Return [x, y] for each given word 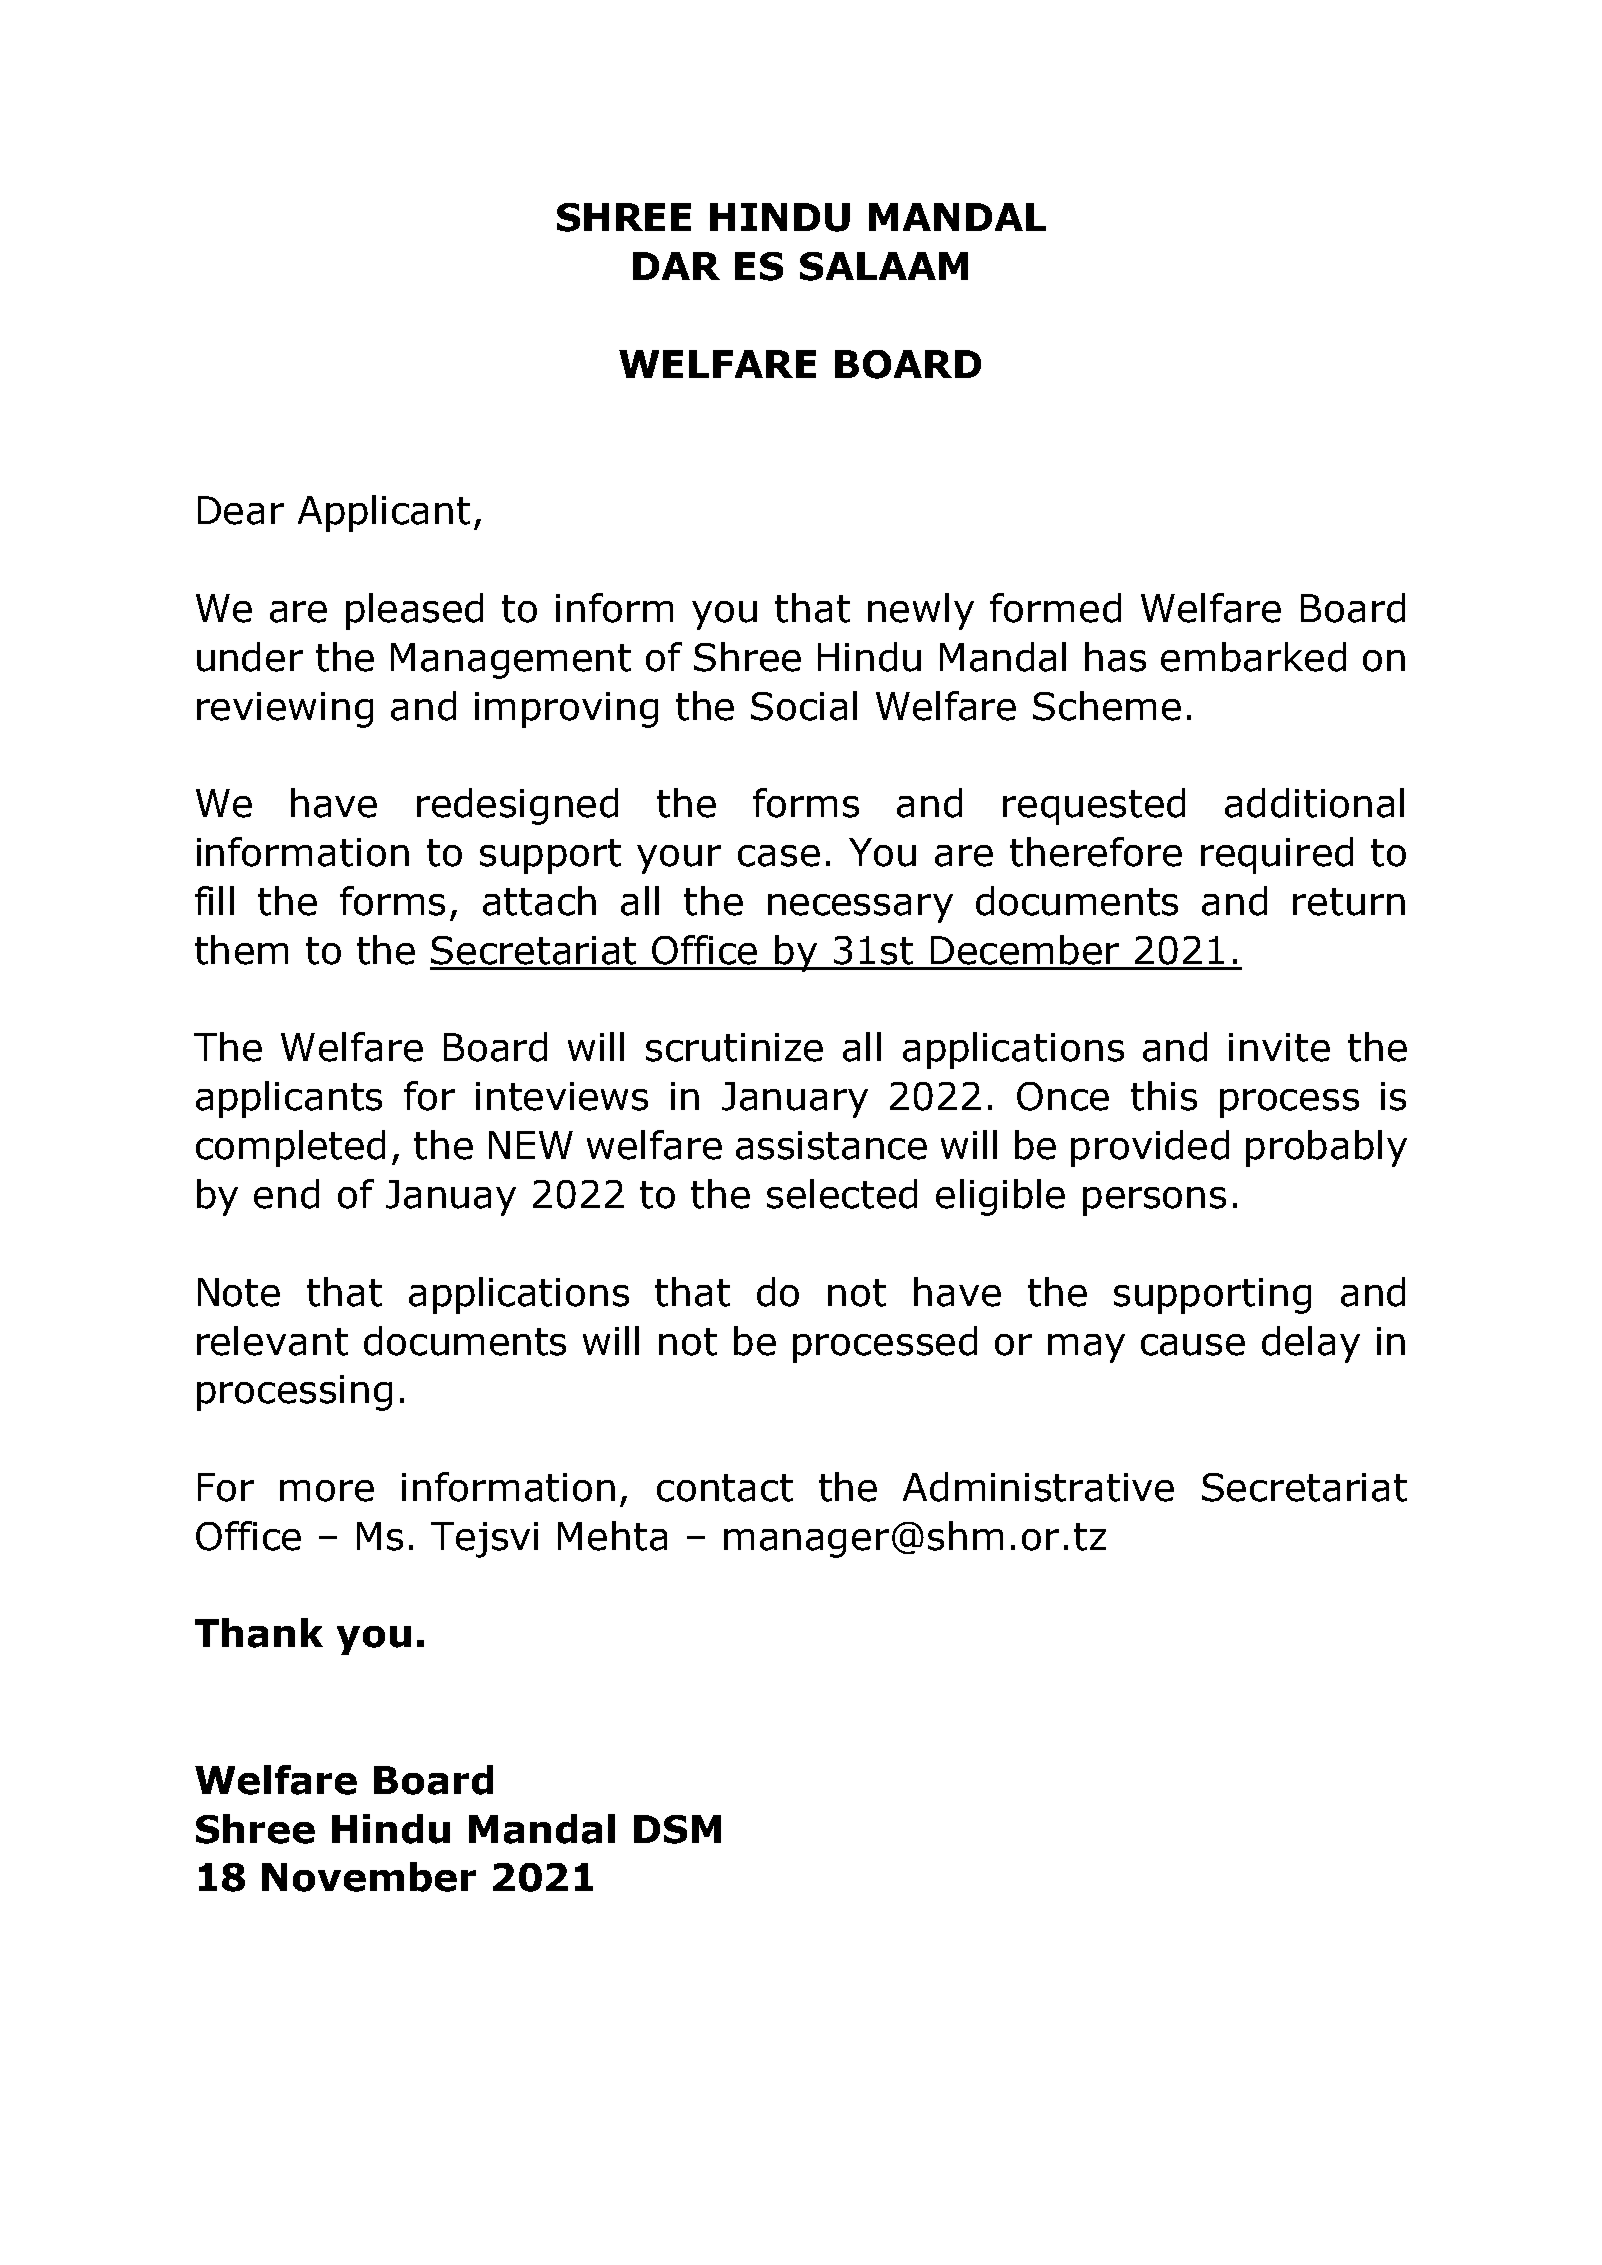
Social [804, 706]
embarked [1253, 657]
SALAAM [884, 266]
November [369, 1877]
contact [725, 1488]
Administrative [1038, 1487]
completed [290, 1148]
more [327, 1491]
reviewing [285, 710]
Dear [241, 510]
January [795, 1100]
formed [1055, 608]
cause [1193, 1345]
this [1164, 1096]
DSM [677, 1829]
